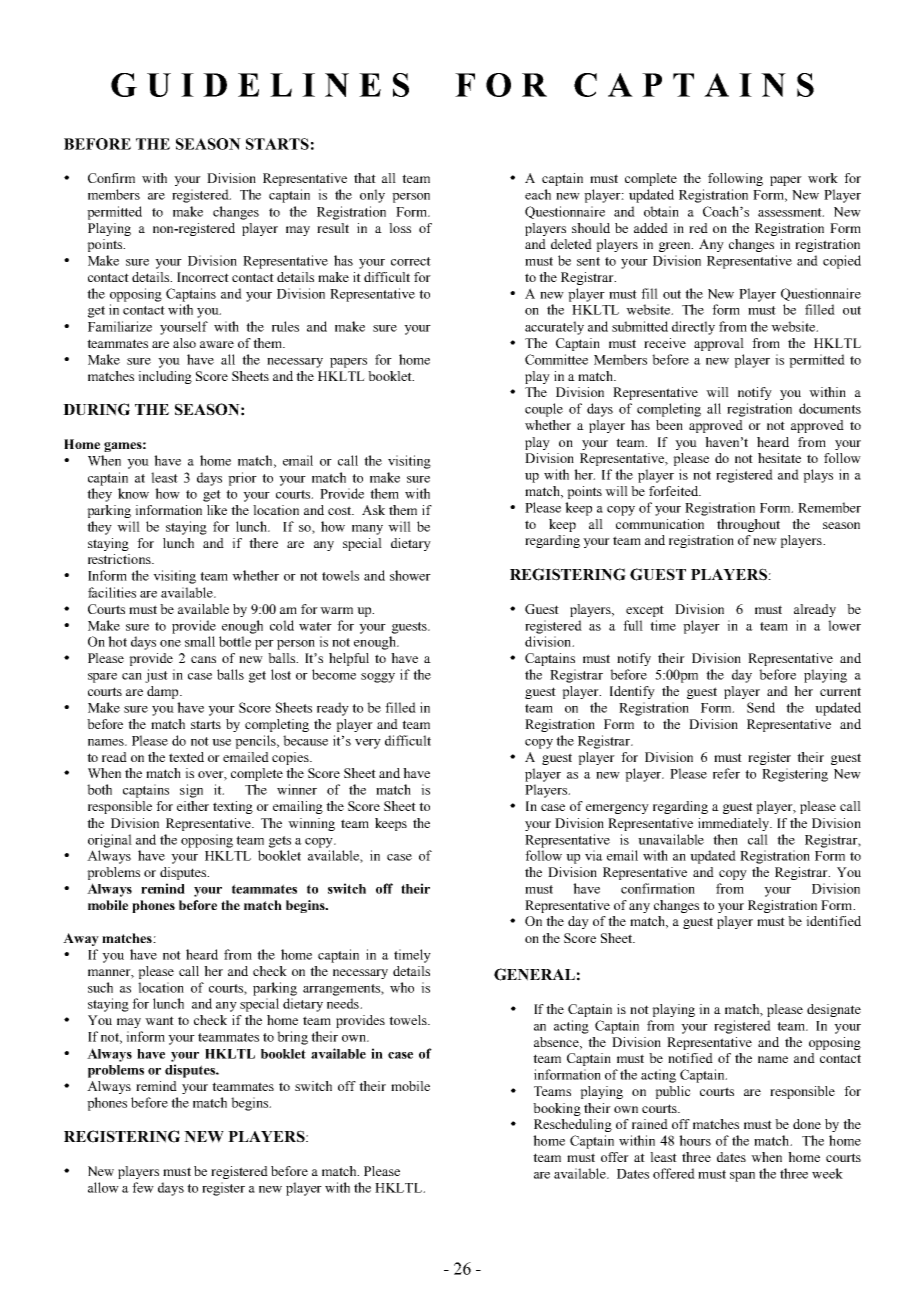 The height and width of the screenshot is (1311, 924). I want to click on throughout, so click(748, 525).
